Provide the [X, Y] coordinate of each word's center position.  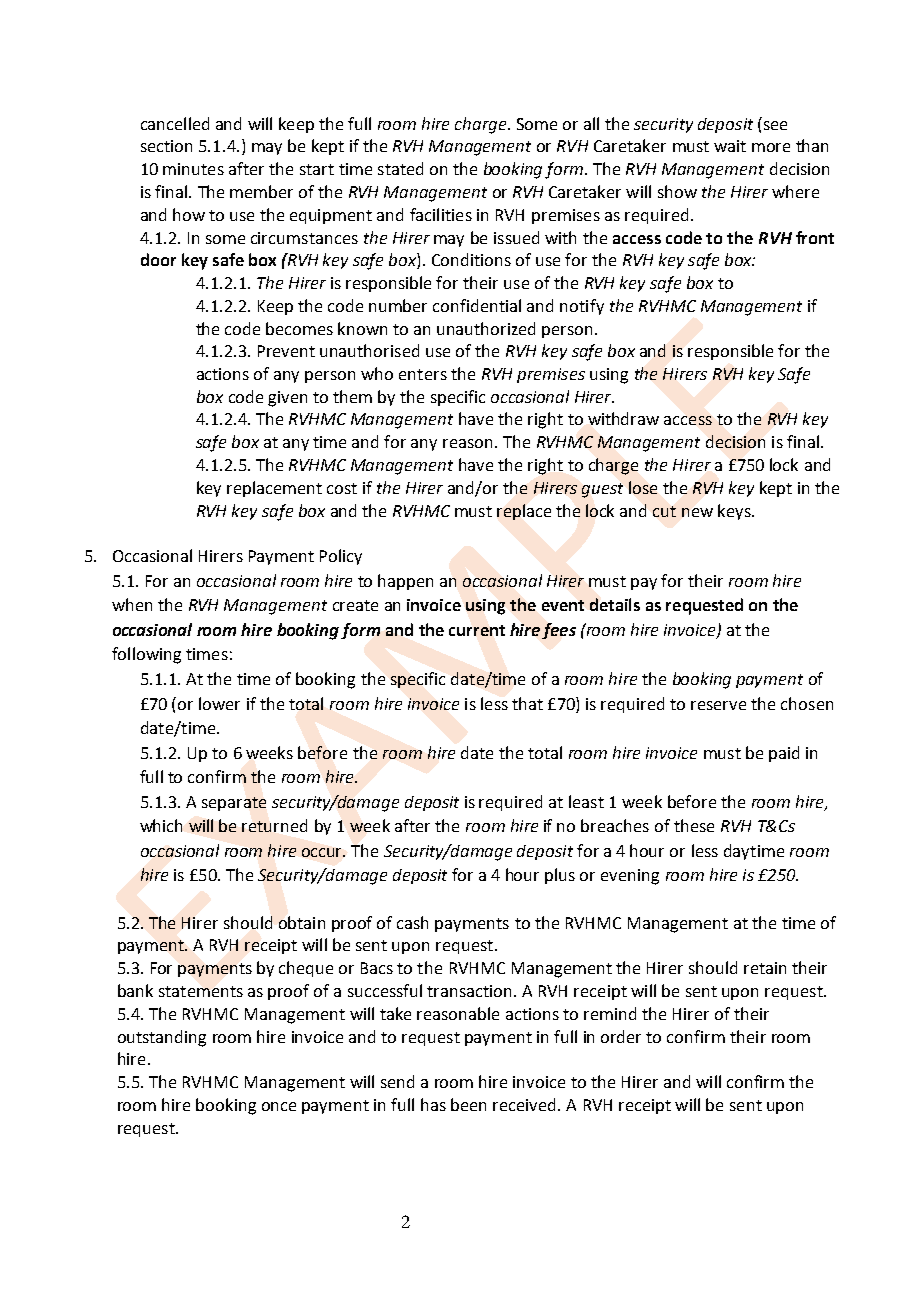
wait [730, 146]
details [615, 604]
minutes [193, 169]
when [132, 604]
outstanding [162, 1038]
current [477, 630]
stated [400, 168]
